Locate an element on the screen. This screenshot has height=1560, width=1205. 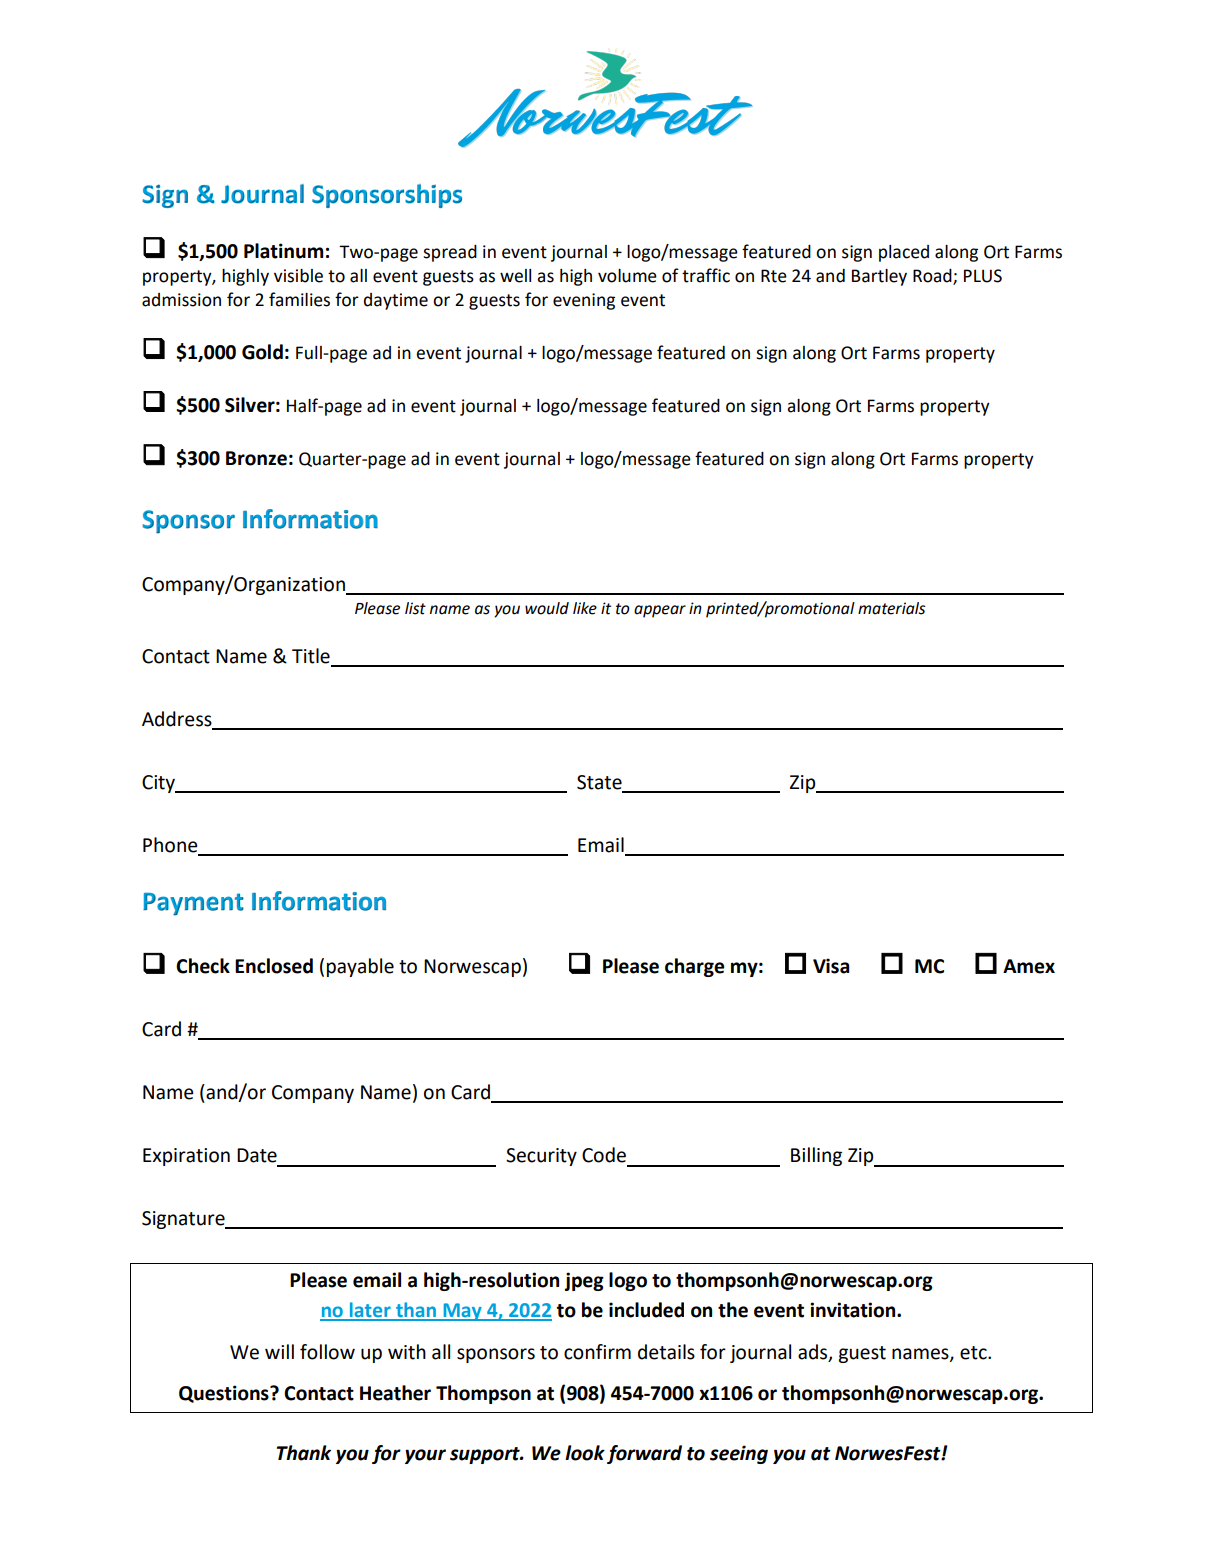
State is located at coordinates (600, 783).
